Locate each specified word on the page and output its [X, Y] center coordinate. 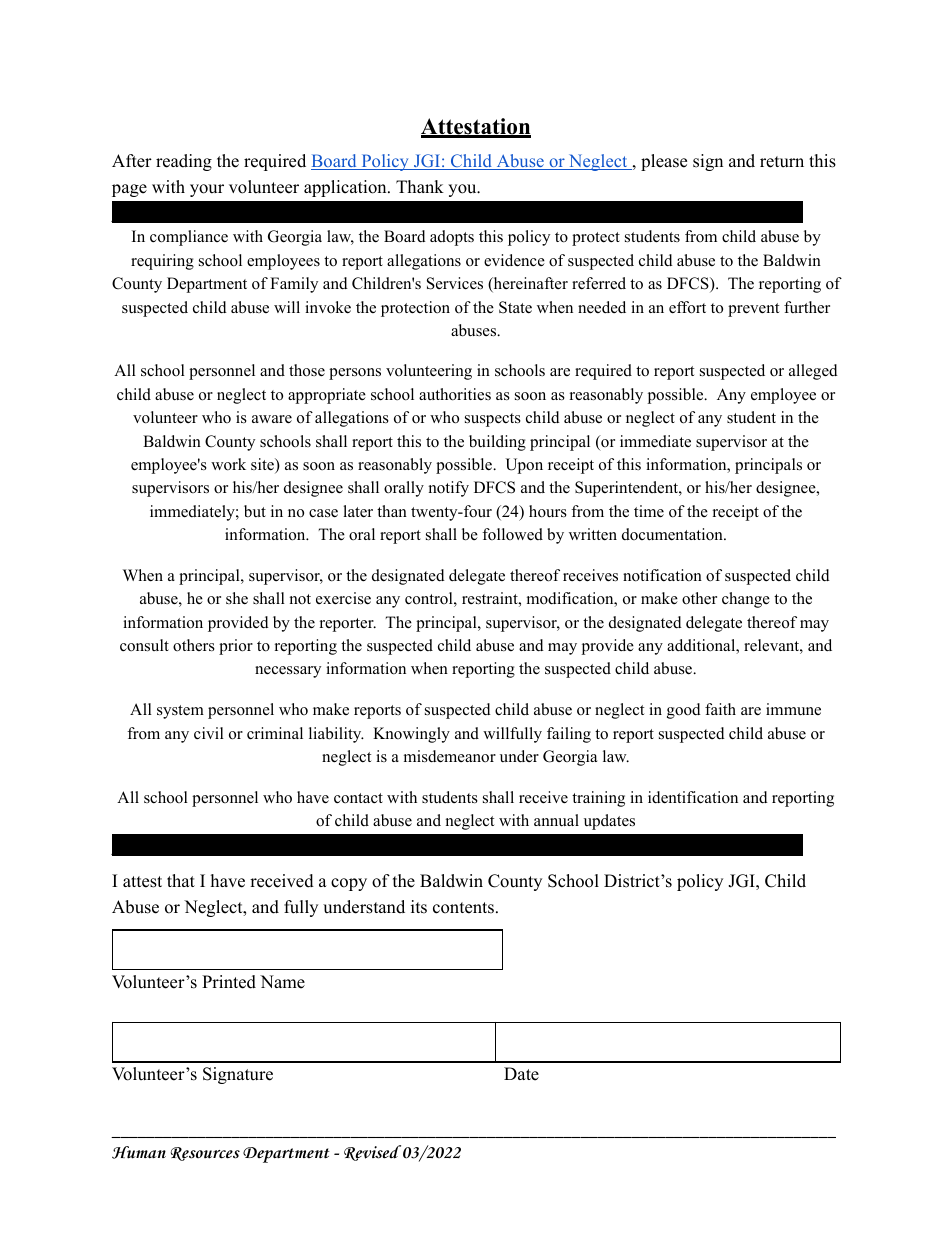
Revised [372, 1153]
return [782, 162]
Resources [205, 1154]
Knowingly [411, 735]
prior [236, 647]
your [207, 190]
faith [720, 709]
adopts [452, 238]
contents [463, 908]
